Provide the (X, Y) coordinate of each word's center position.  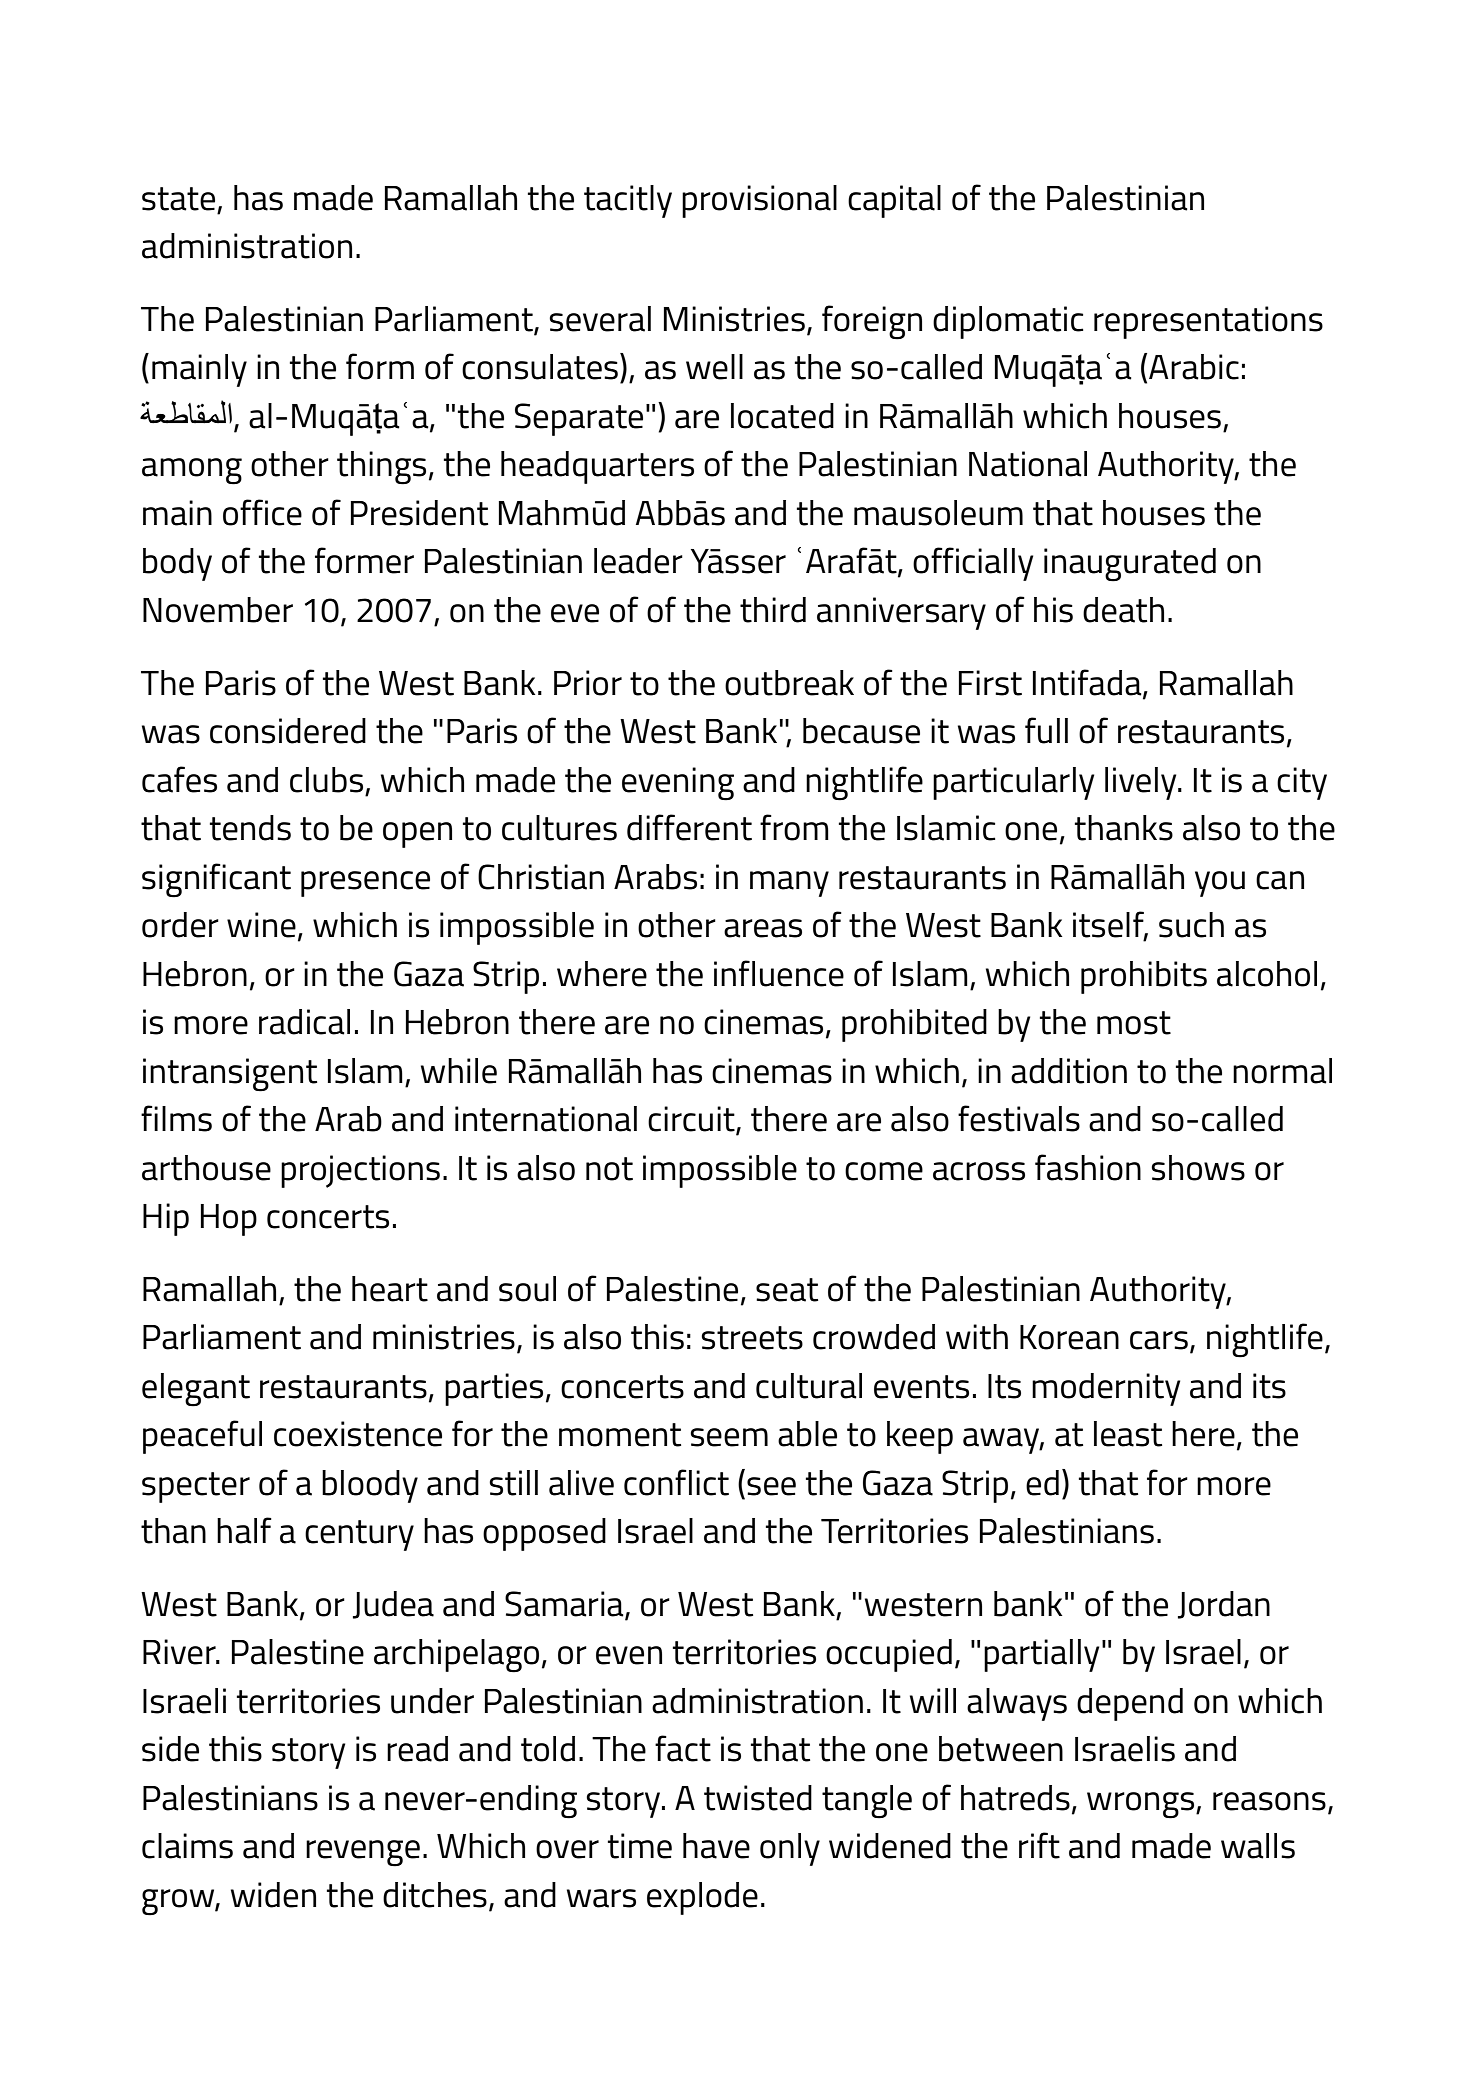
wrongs (1142, 1805)
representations (1208, 322)
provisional (759, 201)
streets (752, 1338)
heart (390, 1289)
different (689, 827)
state (178, 199)
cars (1159, 1340)
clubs (326, 780)
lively (1142, 783)
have (716, 1846)
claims (187, 1846)
